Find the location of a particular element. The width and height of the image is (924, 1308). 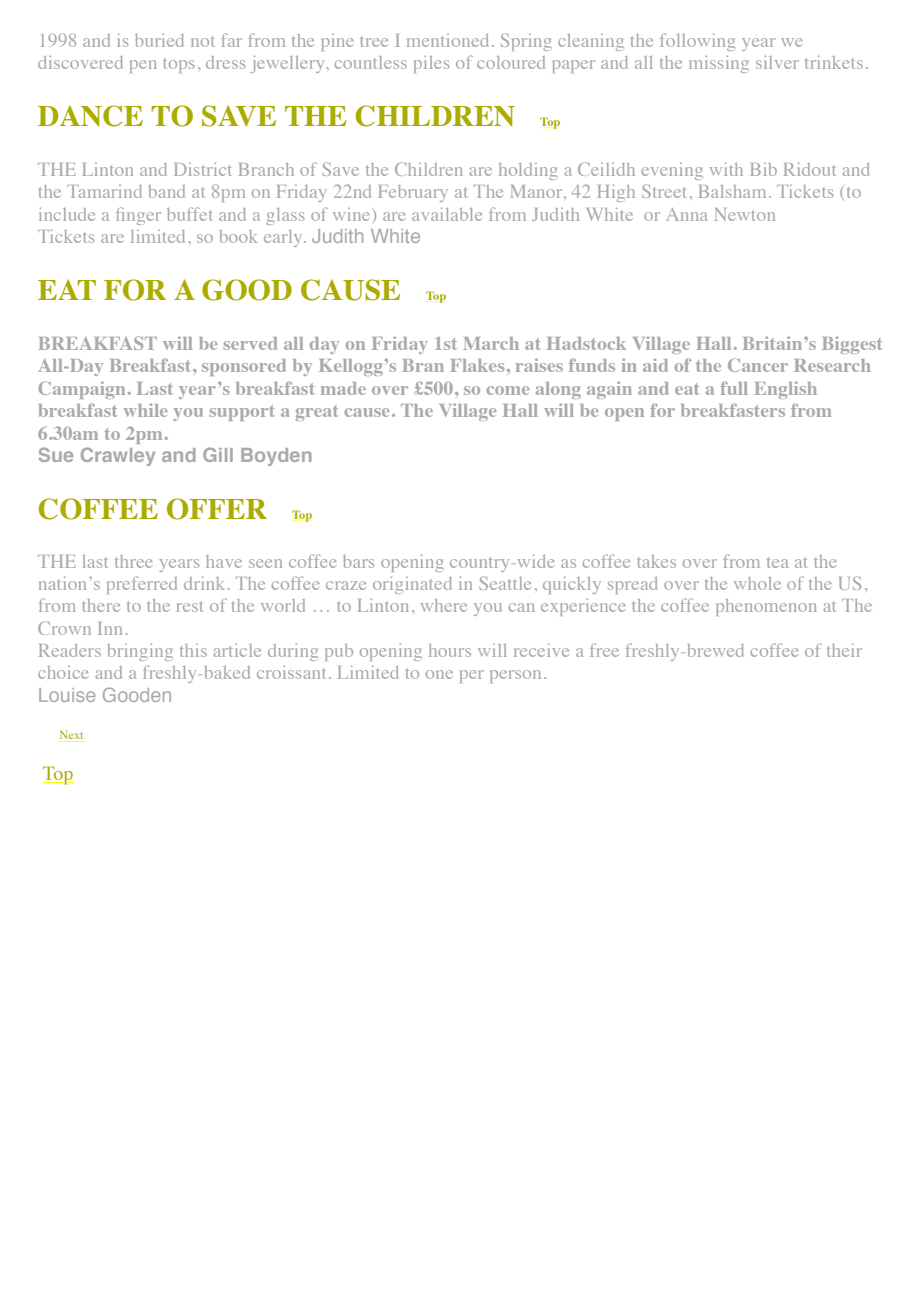

piles is located at coordinates (432, 64).
